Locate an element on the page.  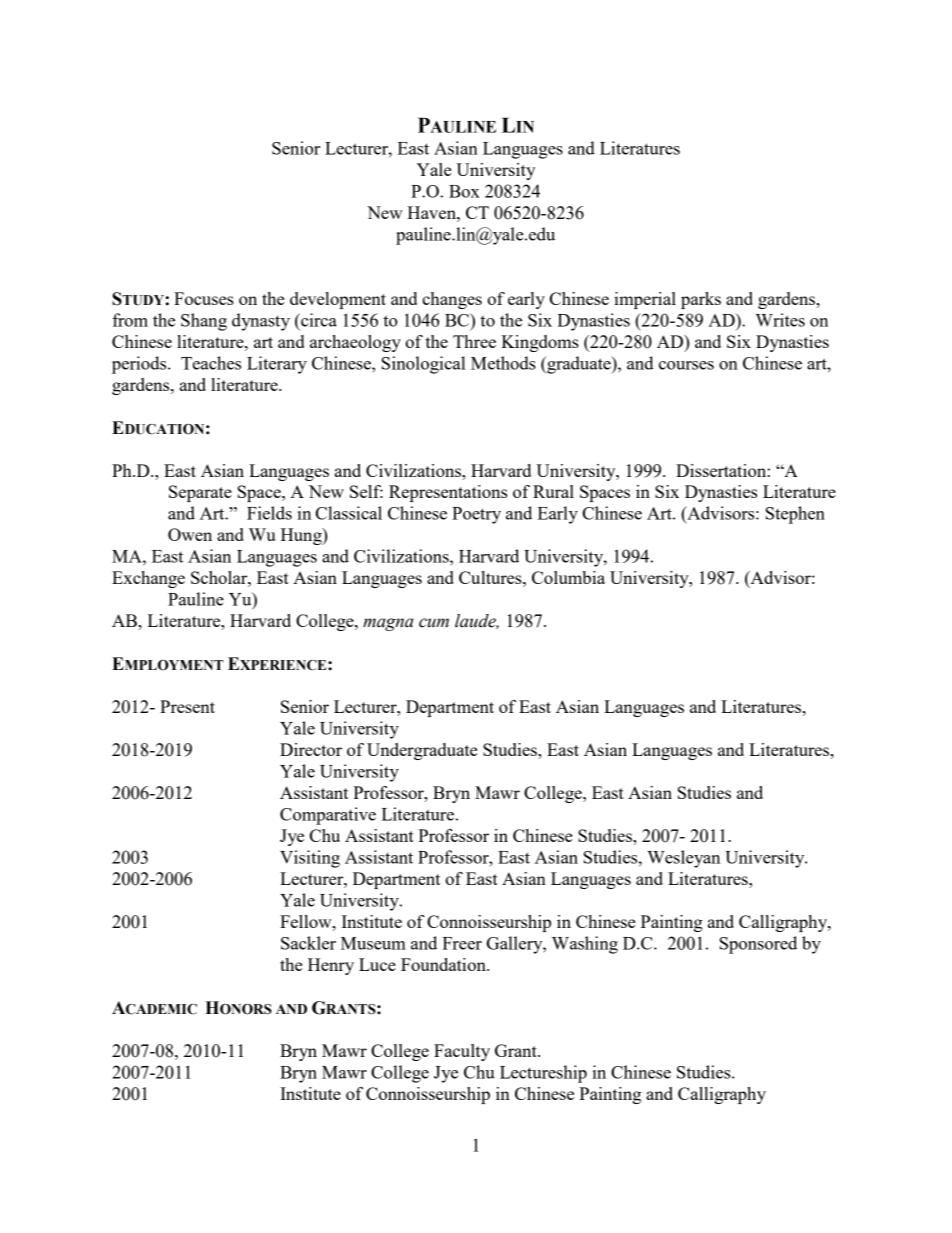
Separate is located at coordinates (200, 493).
